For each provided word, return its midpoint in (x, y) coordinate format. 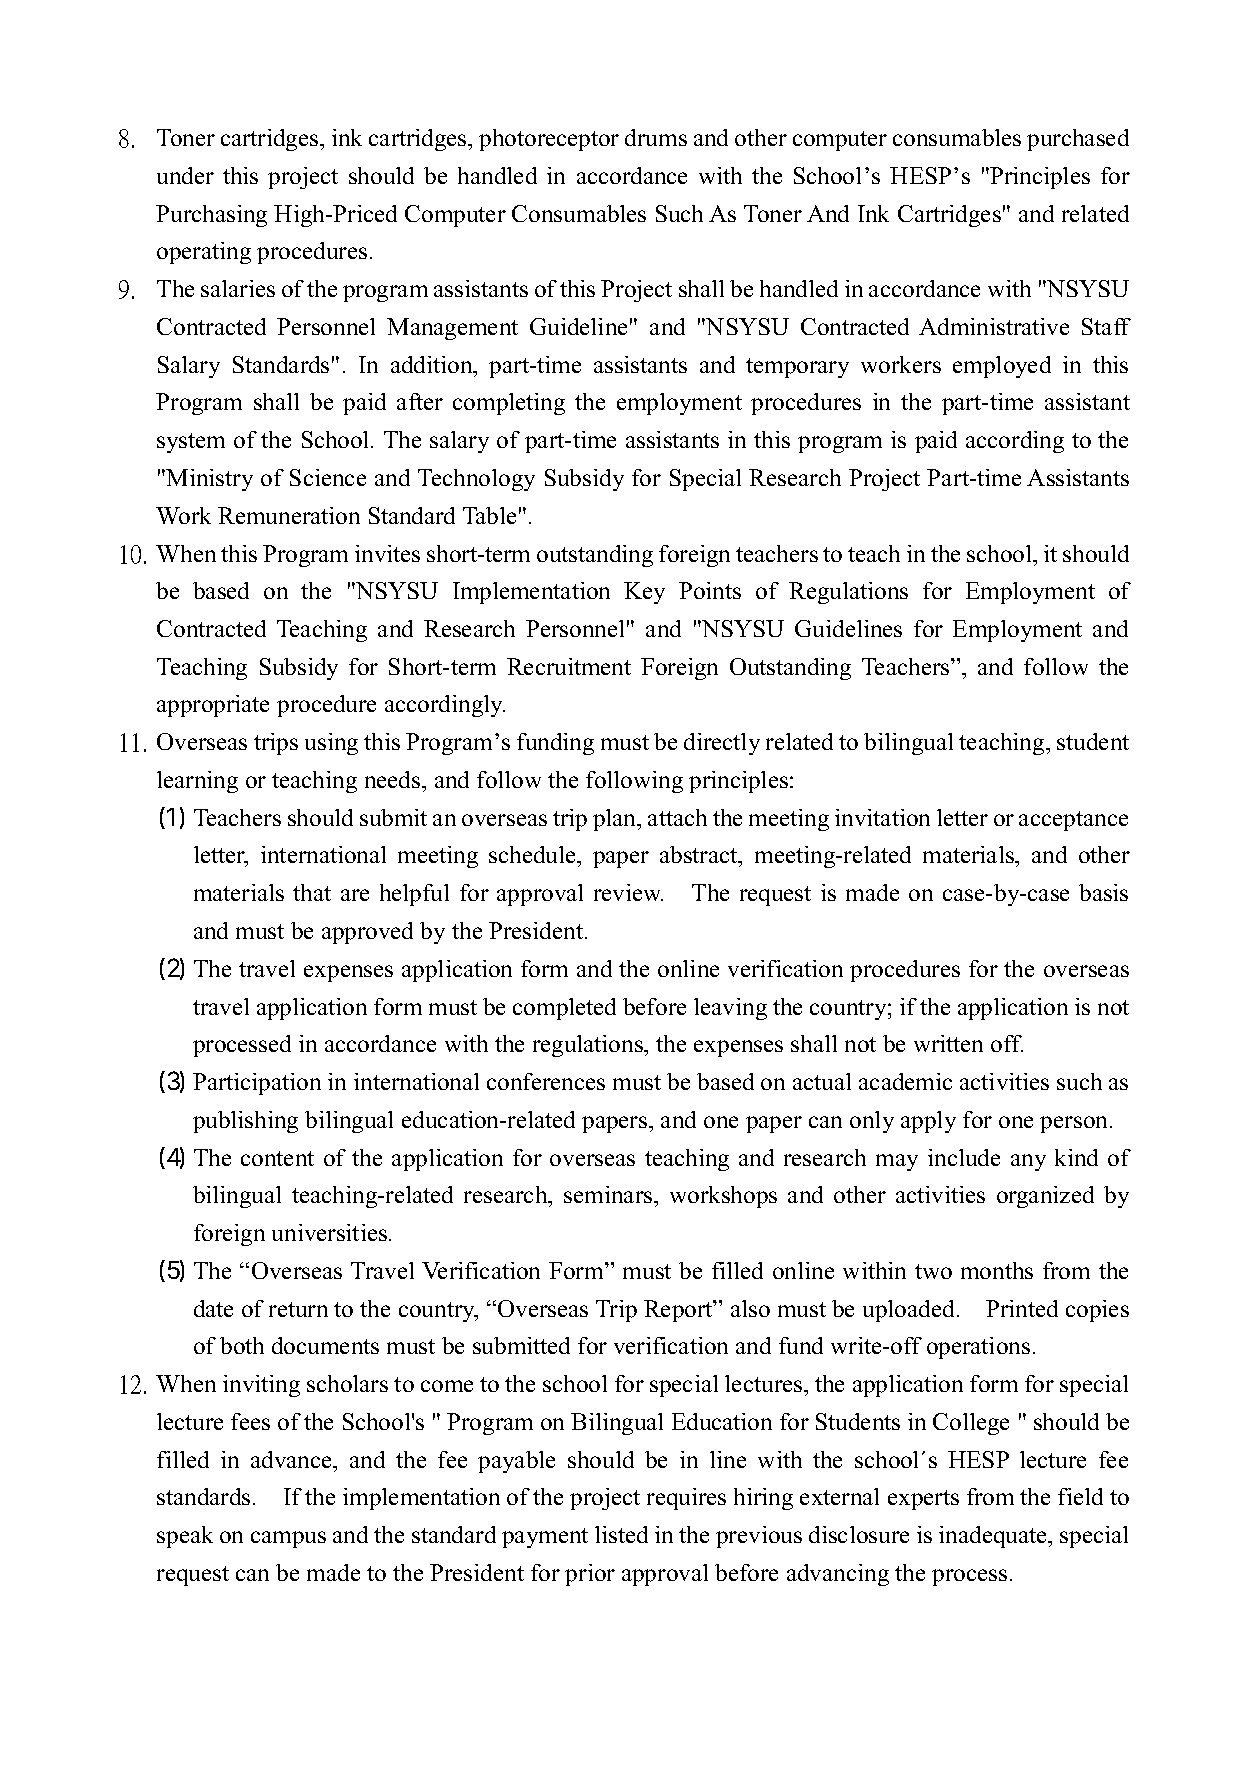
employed (1002, 367)
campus (288, 1539)
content (277, 1158)
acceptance (1073, 821)
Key (644, 593)
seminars (609, 1194)
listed (621, 1534)
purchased (1078, 140)
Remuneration (289, 515)
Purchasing (211, 216)
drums (656, 137)
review (628, 892)
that (312, 892)
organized (1045, 1197)
